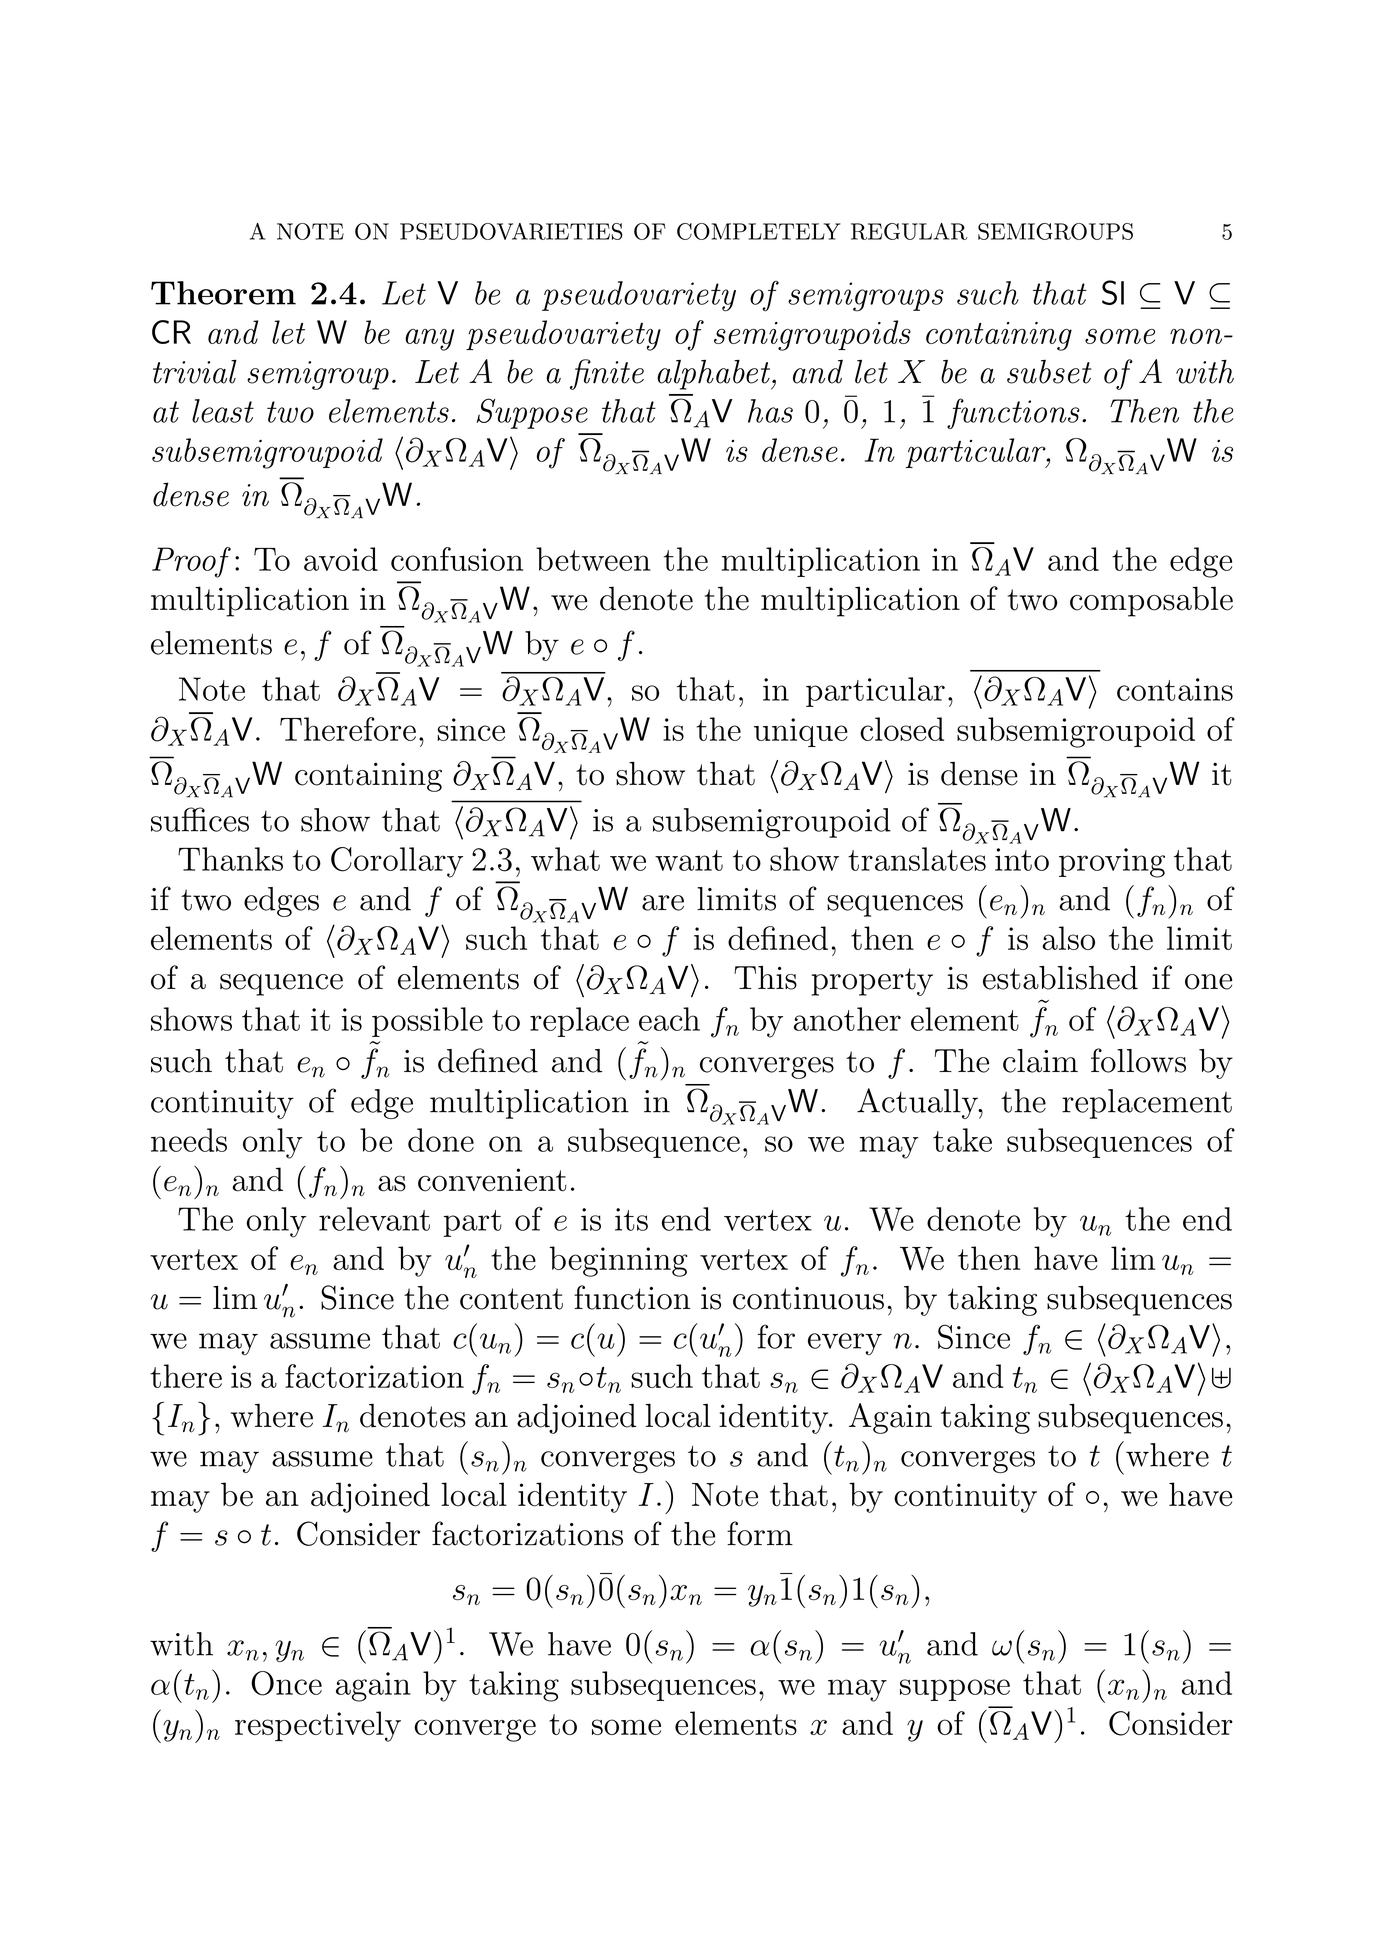 Image resolution: width=1382 pixels, height=1956 pixels. I want to click on unique, so click(801, 732).
